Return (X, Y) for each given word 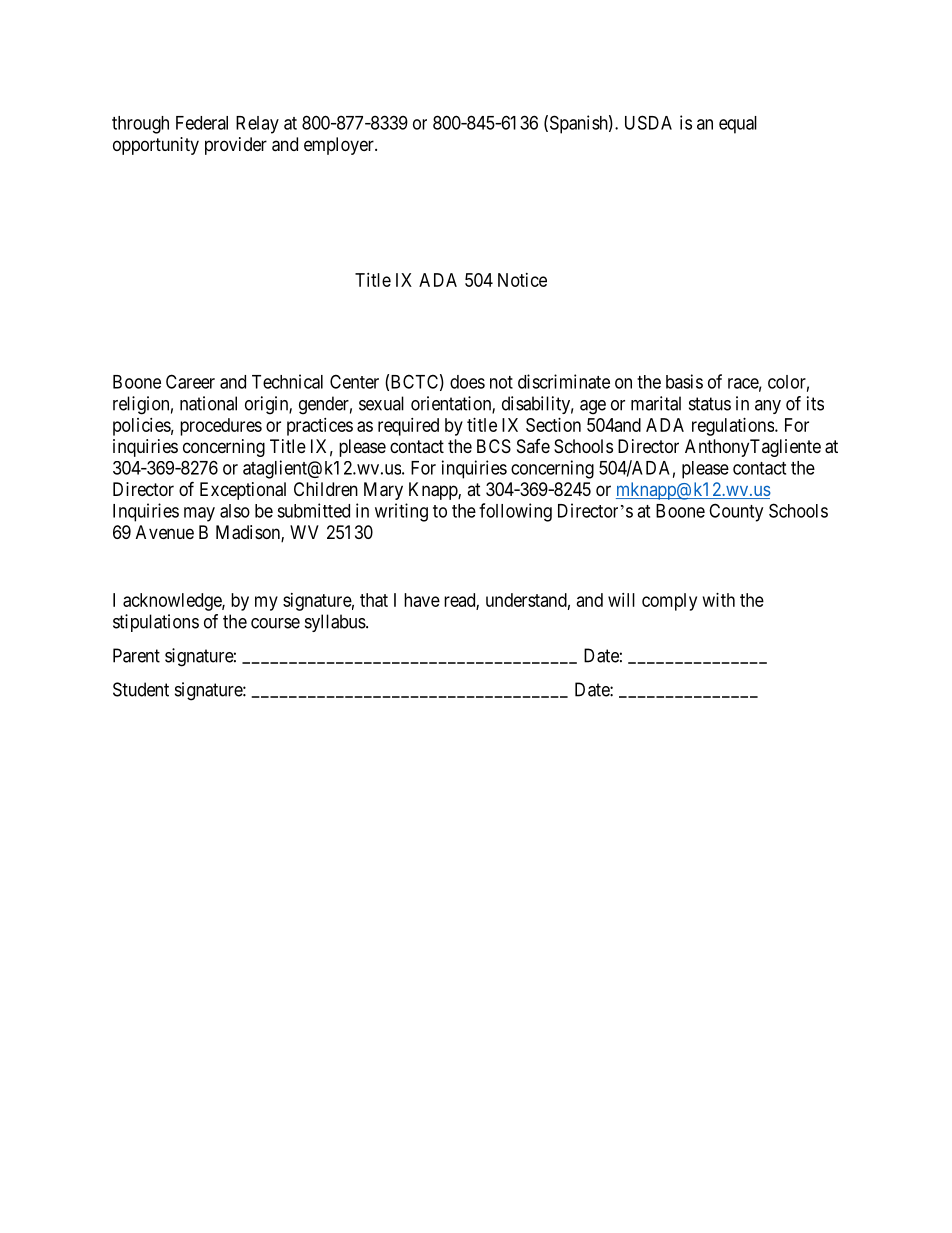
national (208, 403)
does (467, 382)
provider (236, 146)
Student (141, 689)
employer (340, 146)
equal (738, 125)
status (710, 404)
